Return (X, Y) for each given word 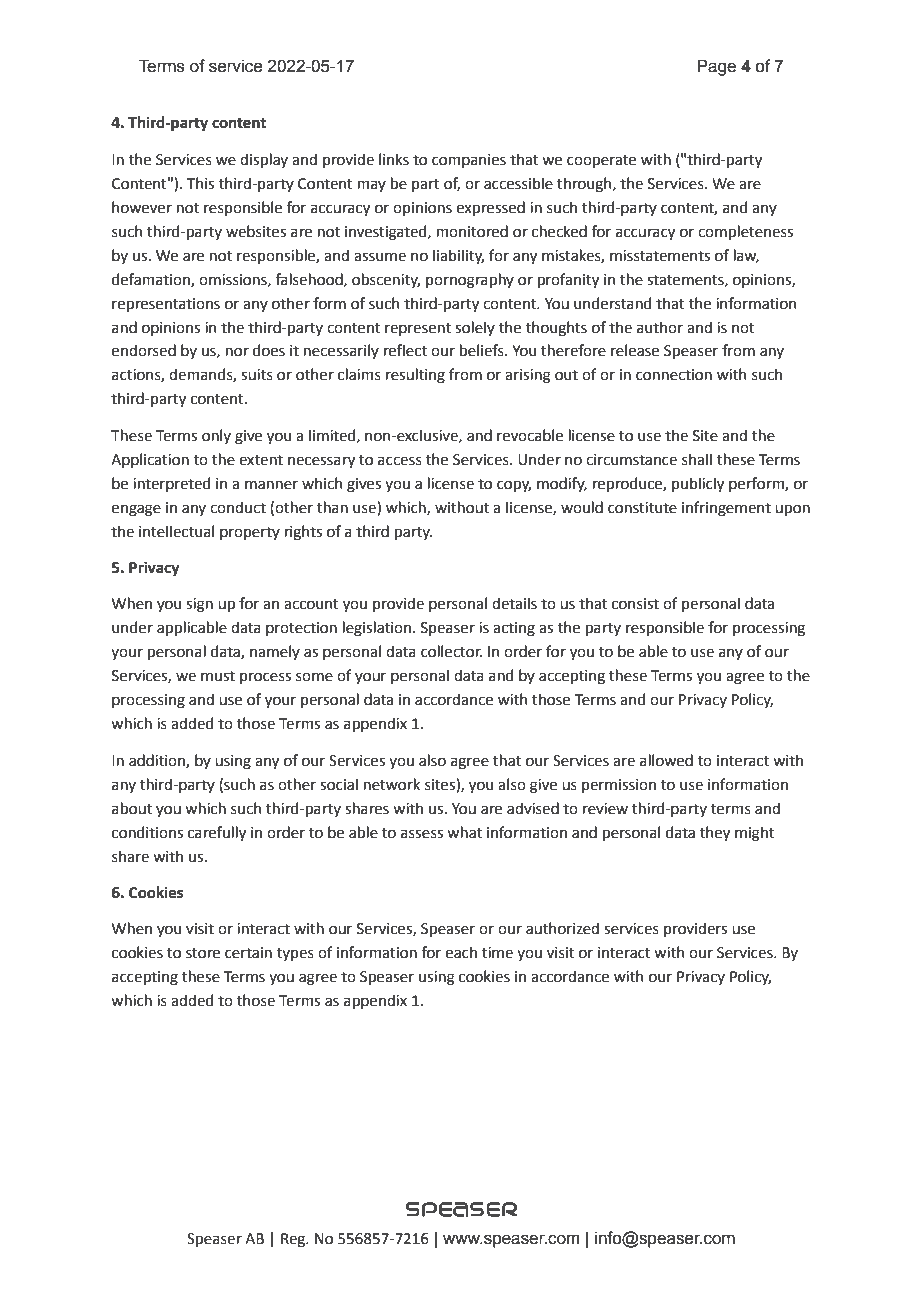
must (218, 676)
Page (717, 67)
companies (469, 161)
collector (451, 651)
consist (635, 604)
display (264, 160)
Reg (294, 1240)
